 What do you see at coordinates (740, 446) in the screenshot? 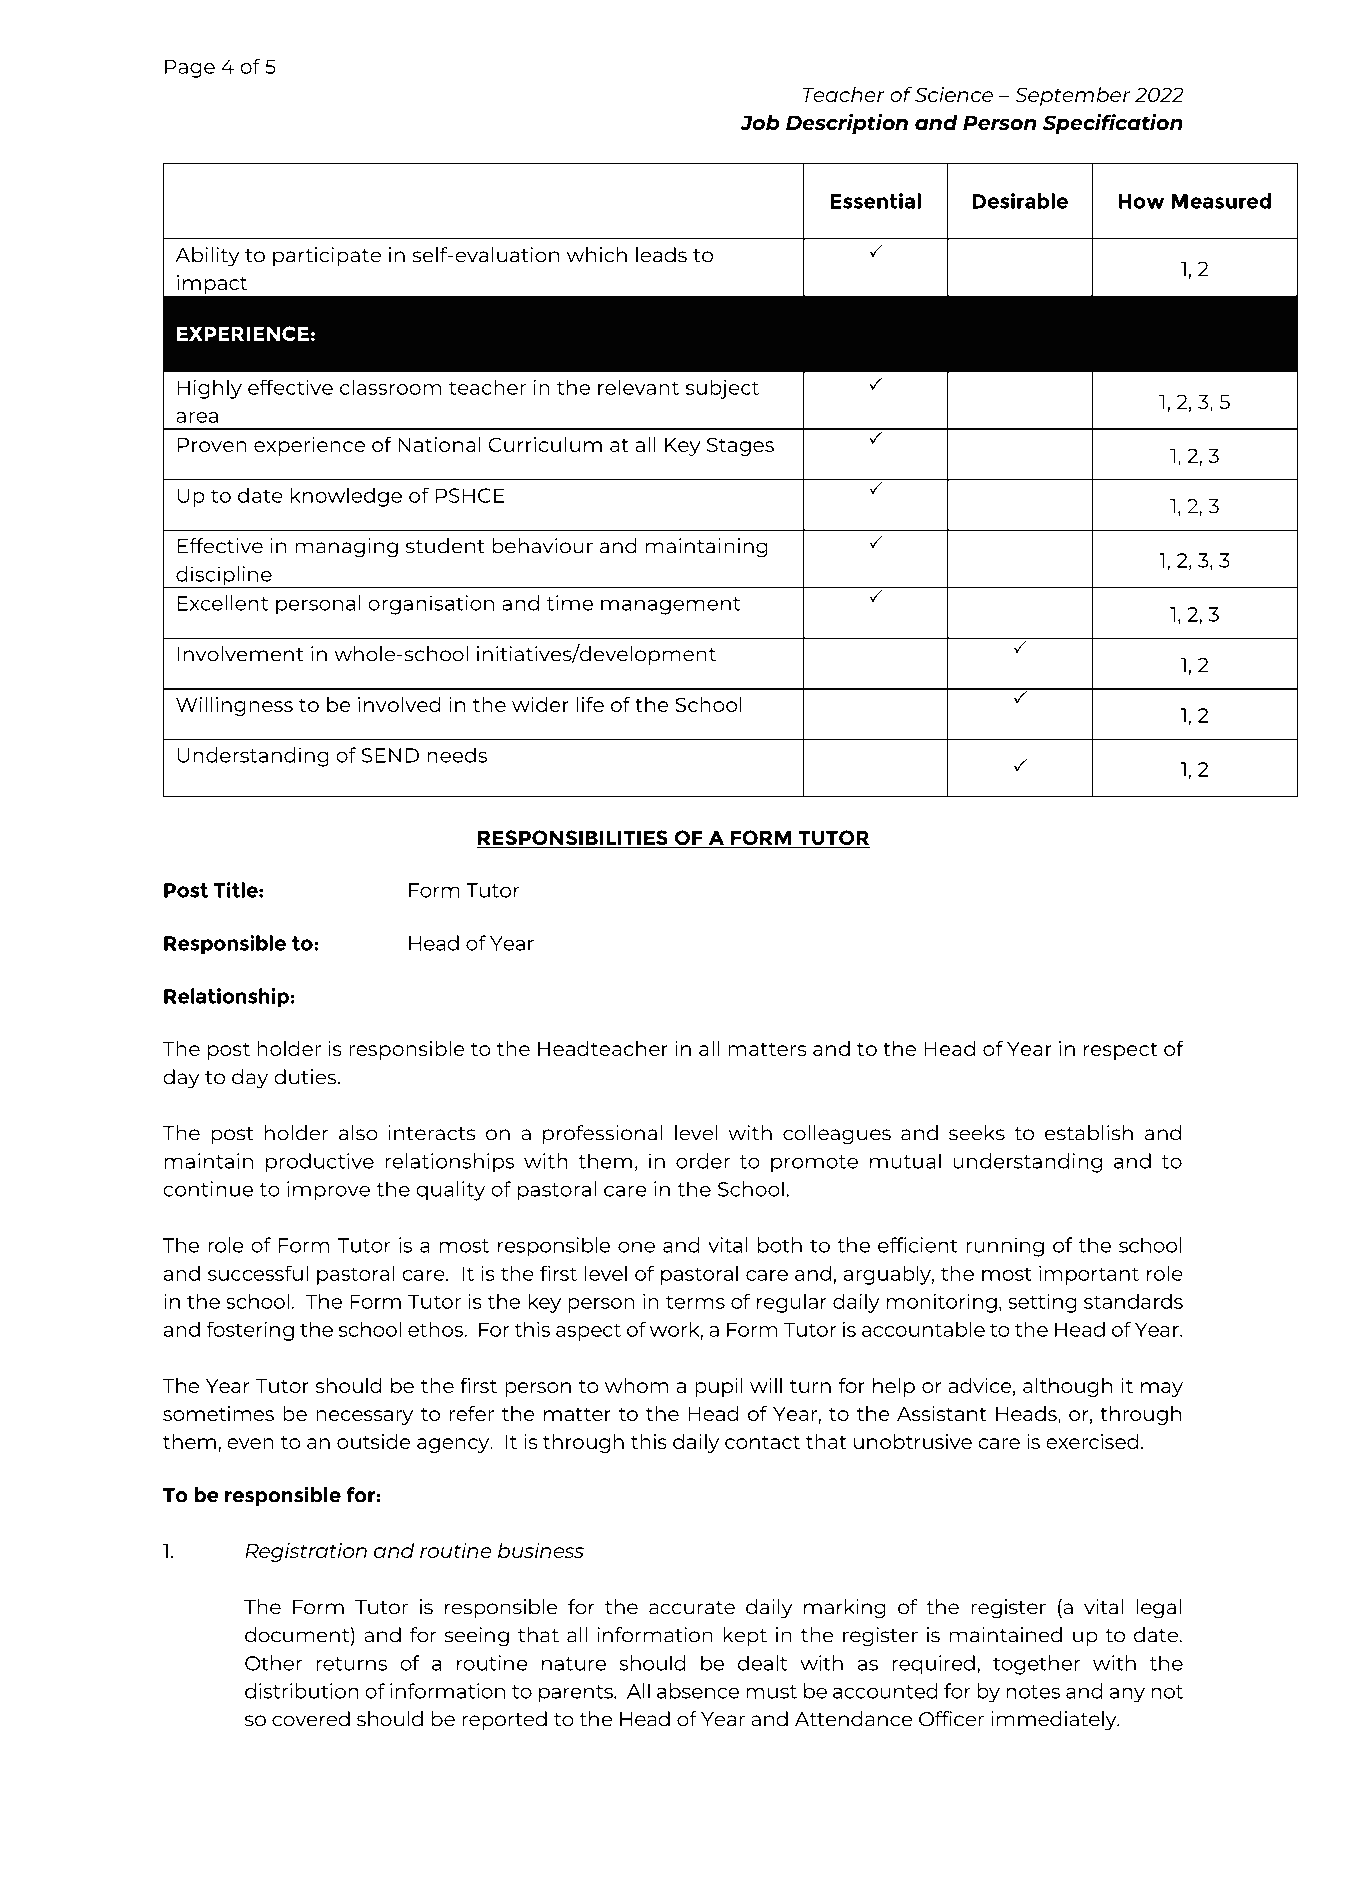
I see `Stages` at bounding box center [740, 446].
